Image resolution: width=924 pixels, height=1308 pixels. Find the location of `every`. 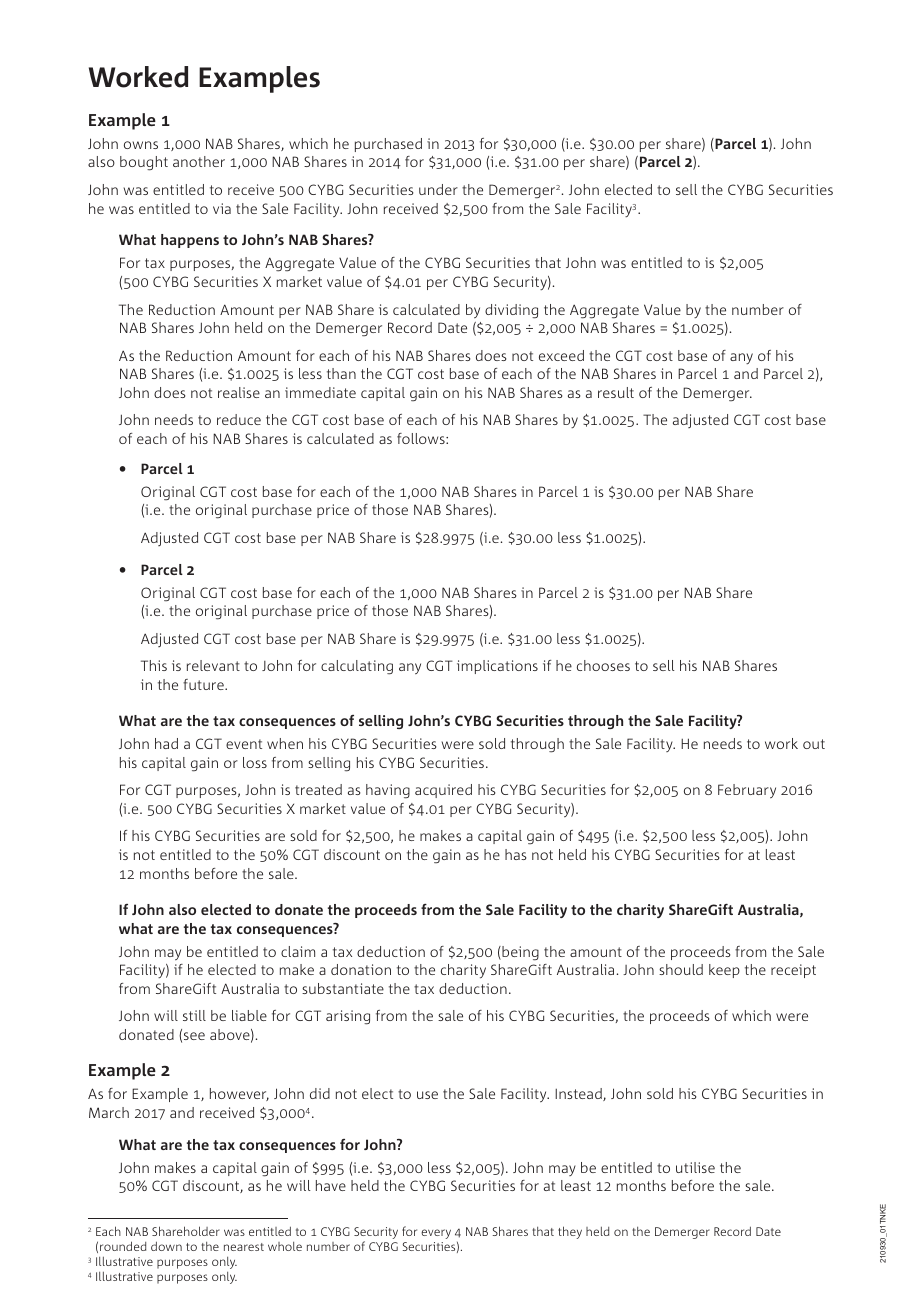

every is located at coordinates (436, 1234).
